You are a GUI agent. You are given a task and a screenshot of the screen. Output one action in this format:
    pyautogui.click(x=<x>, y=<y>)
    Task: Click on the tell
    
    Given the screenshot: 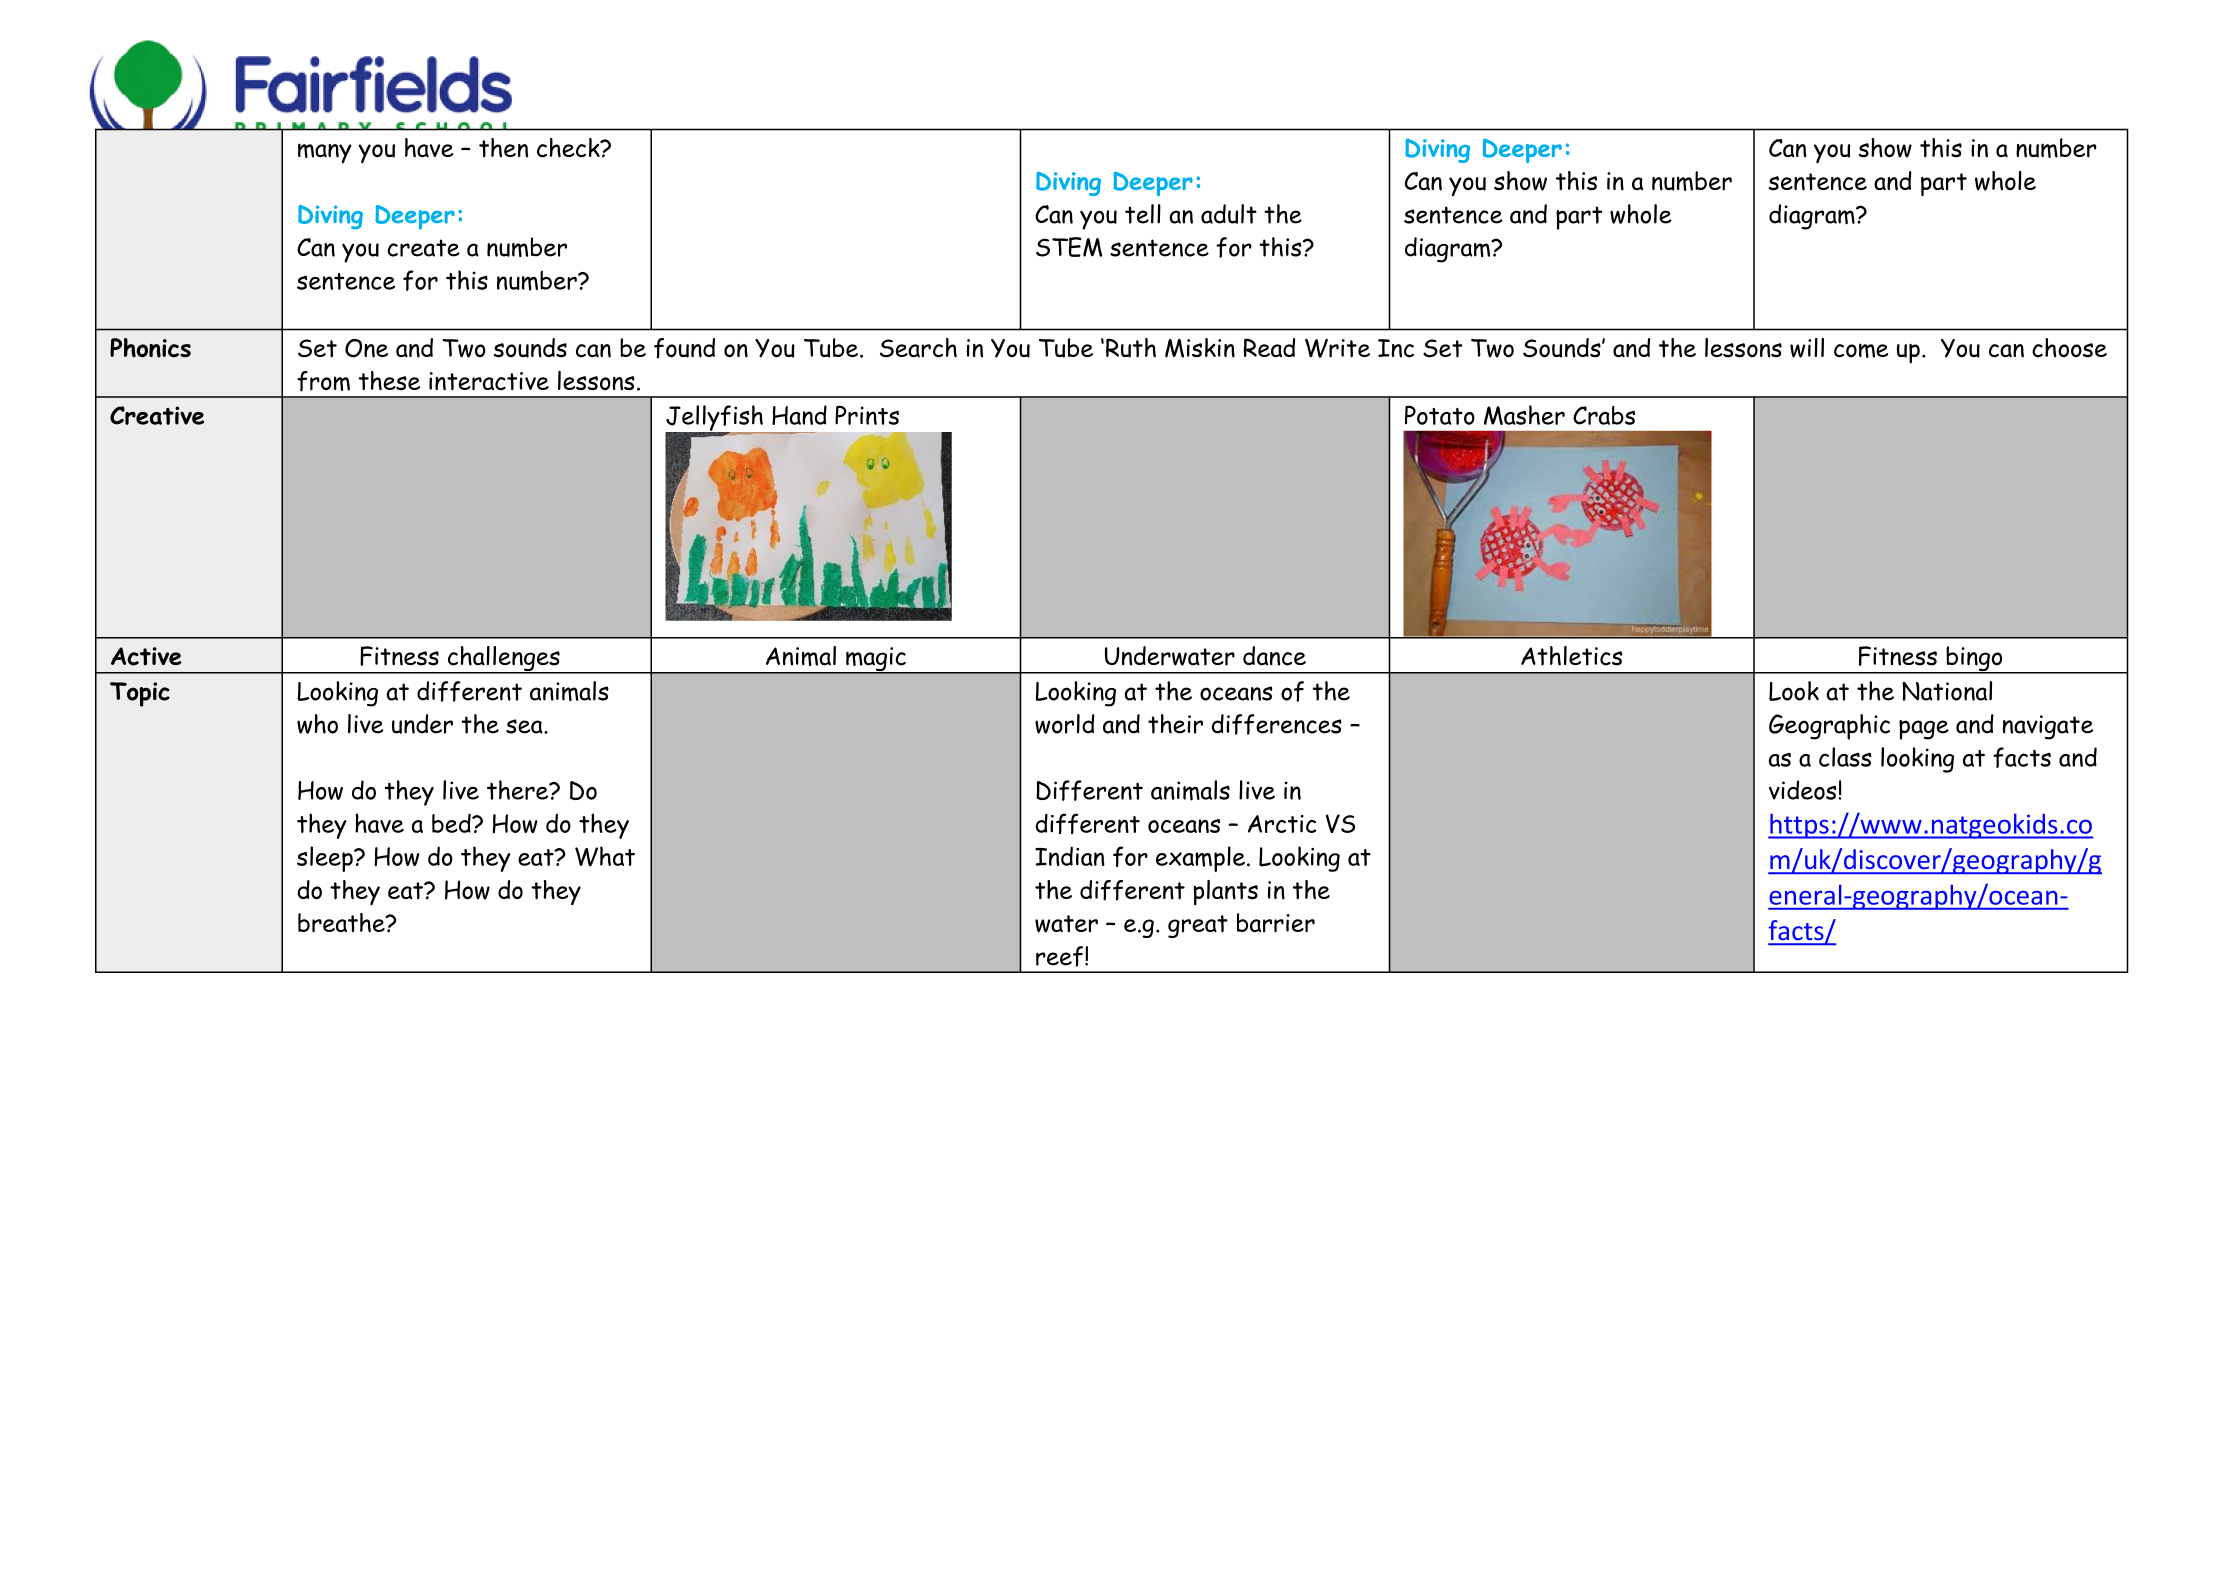 What is the action you would take?
    pyautogui.click(x=1143, y=214)
